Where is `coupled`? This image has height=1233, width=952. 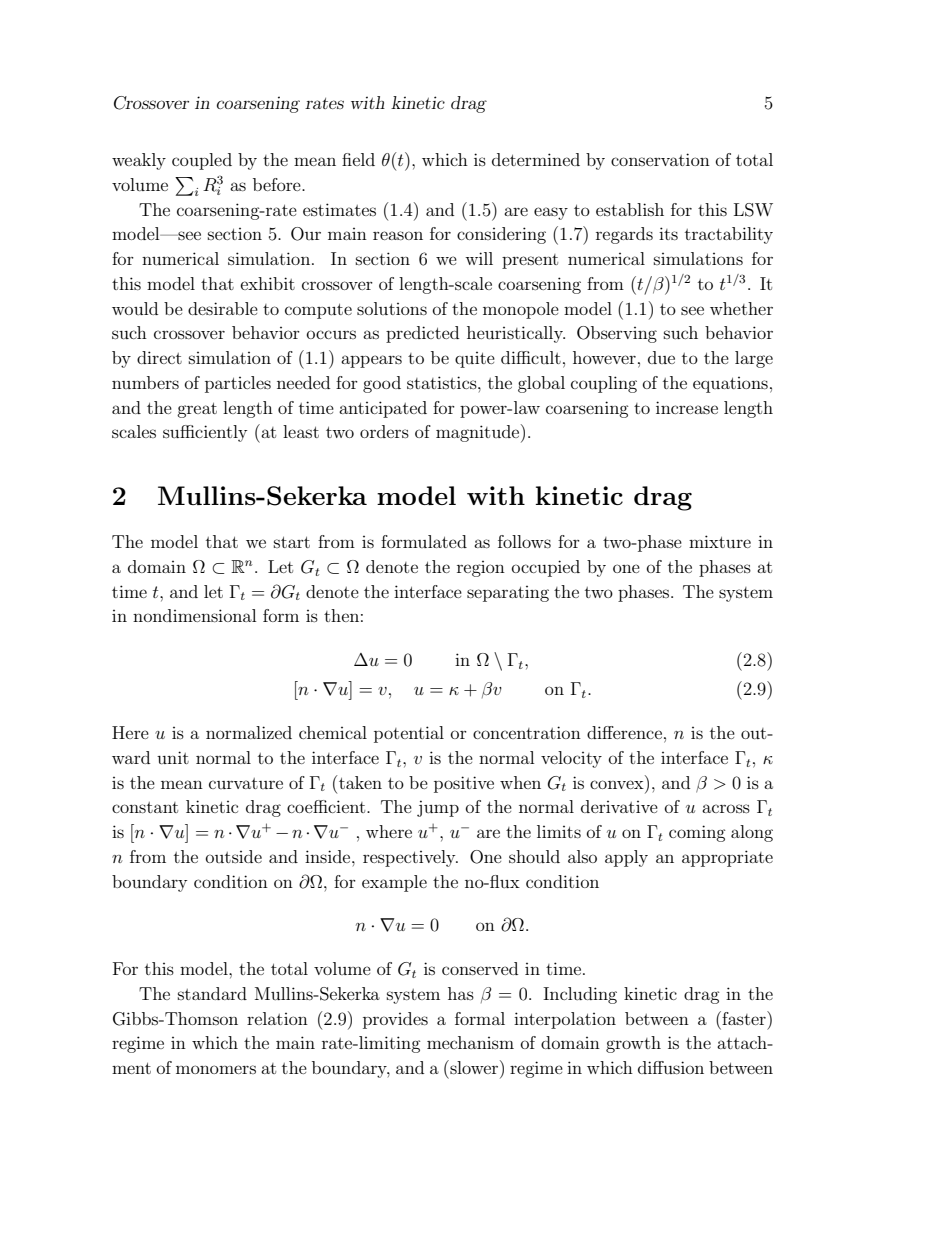
coupled is located at coordinates (202, 161).
